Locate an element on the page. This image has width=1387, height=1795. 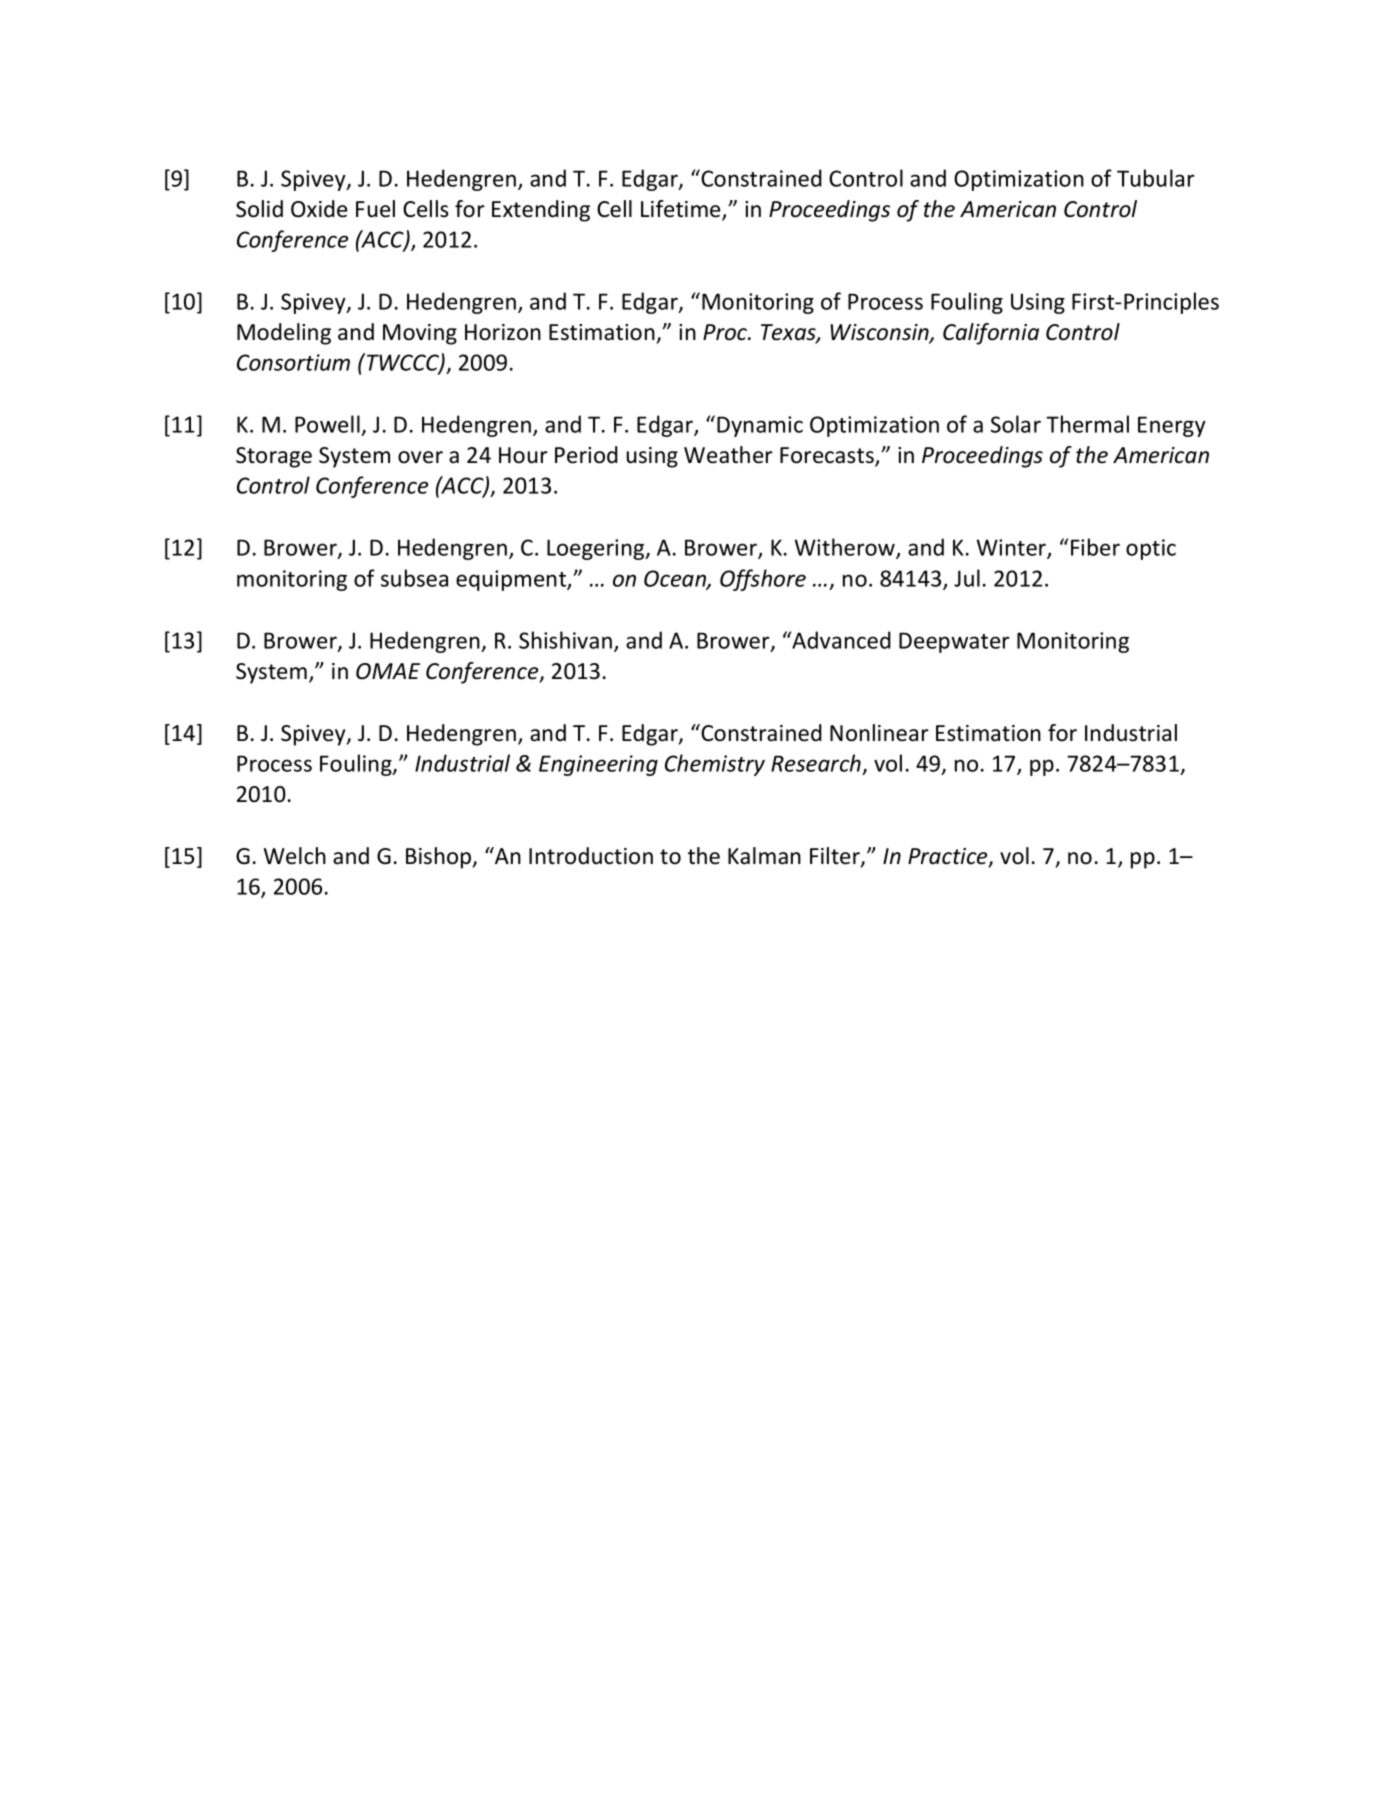
Kalman is located at coordinates (764, 856).
